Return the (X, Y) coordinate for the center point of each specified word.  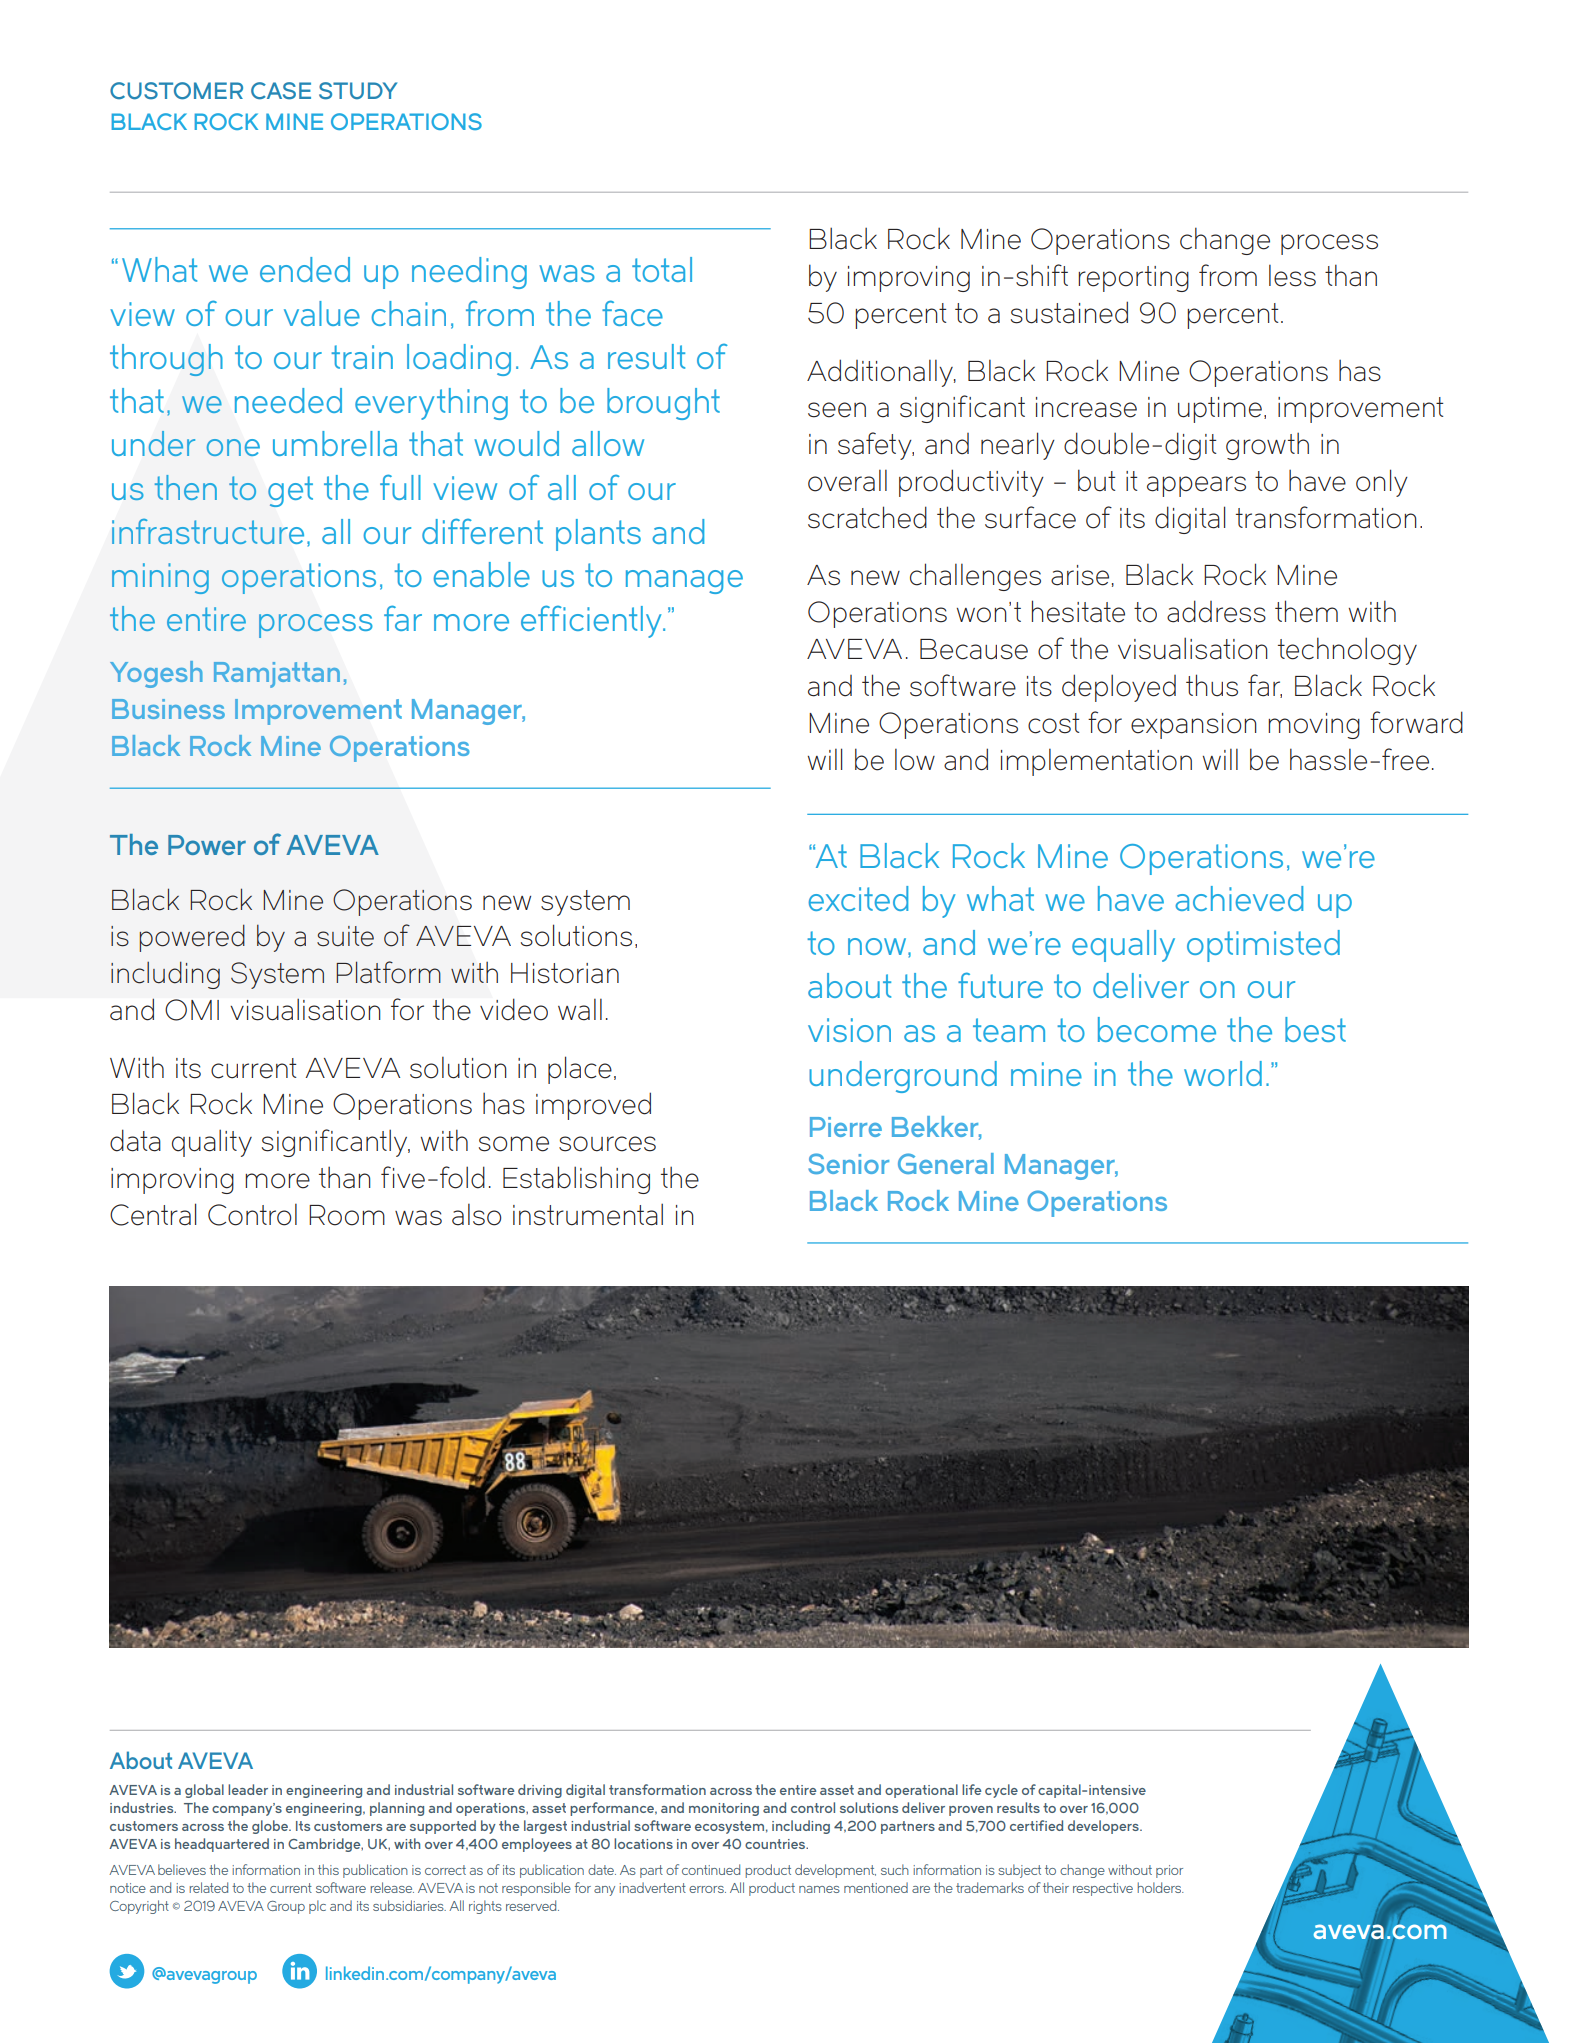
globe (271, 1827)
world (1223, 1073)
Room (347, 1215)
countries (776, 1844)
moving (1314, 726)
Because (974, 649)
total (662, 269)
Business (168, 709)
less (1292, 275)
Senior (848, 1163)
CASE (281, 91)
